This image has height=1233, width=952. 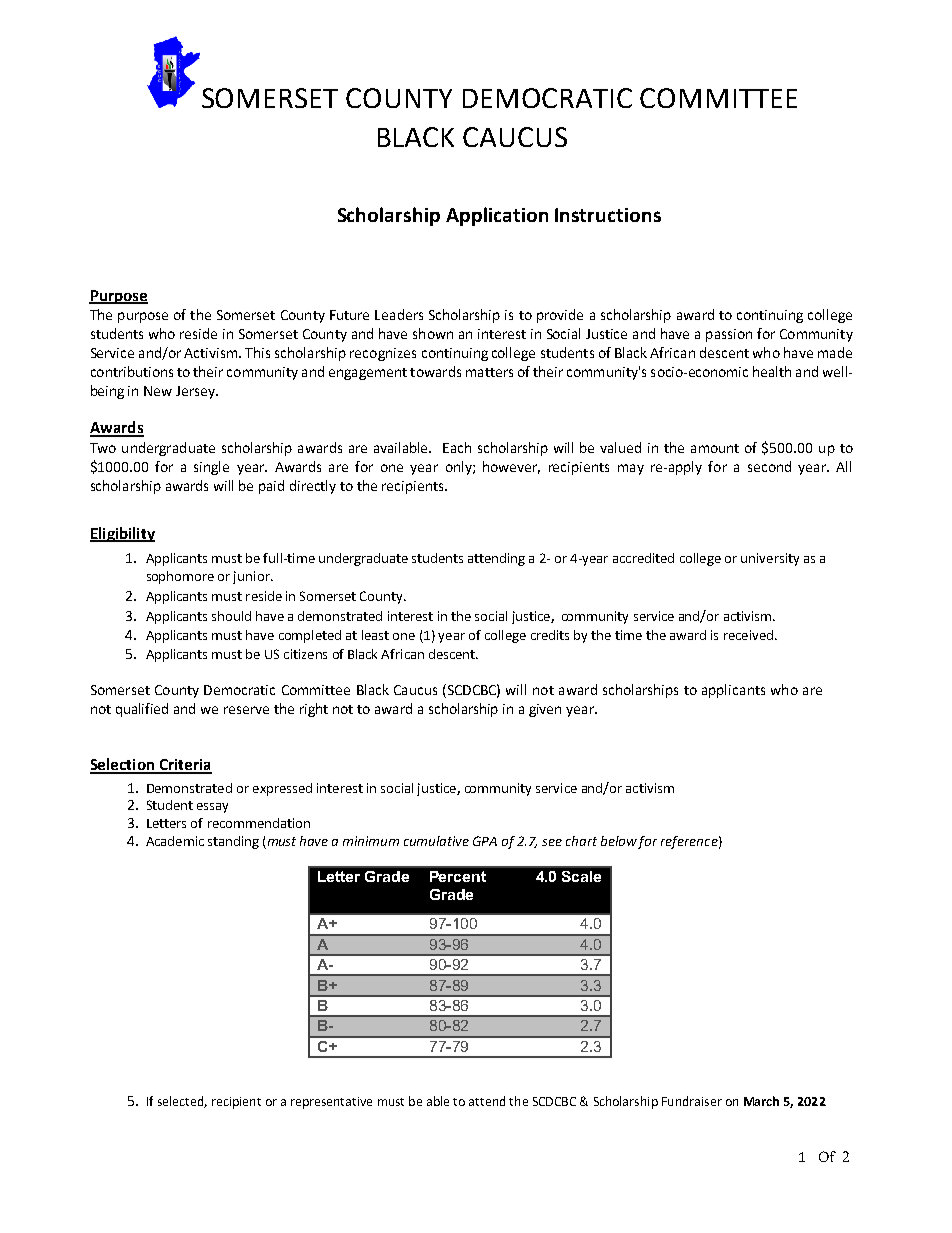 What do you see at coordinates (550, 635) in the image?
I see `credits` at bounding box center [550, 635].
